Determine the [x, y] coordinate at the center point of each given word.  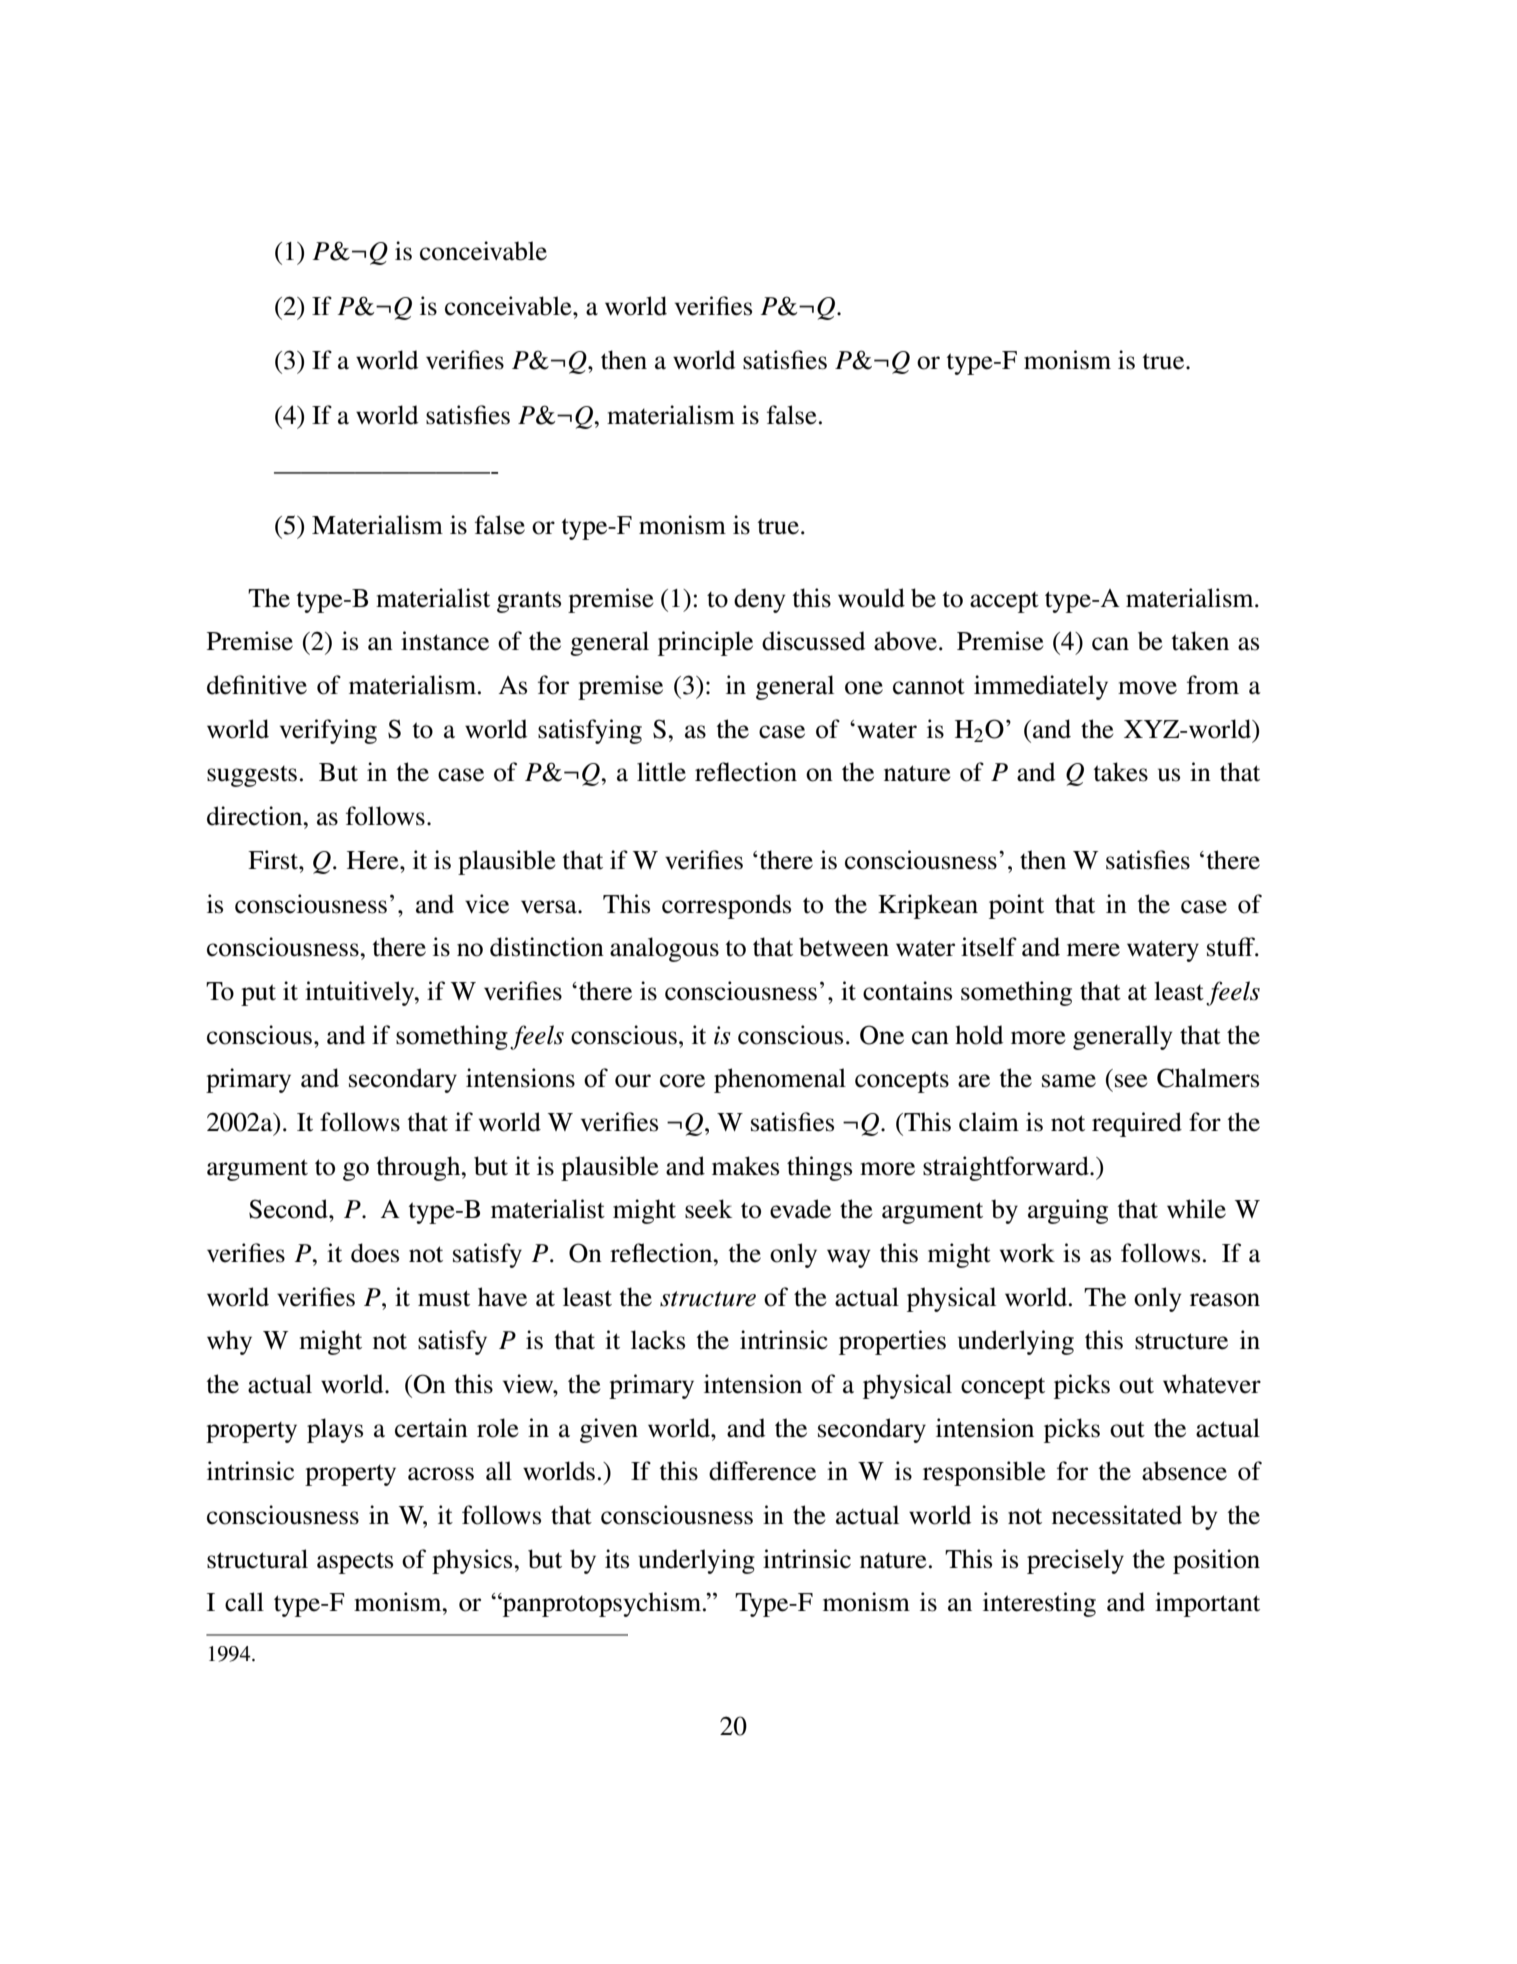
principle [705, 643]
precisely [1075, 1561]
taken [1200, 641]
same [1069, 1081]
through [420, 1168]
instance [445, 641]
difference [762, 1471]
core [682, 1081]
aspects [355, 1563]
